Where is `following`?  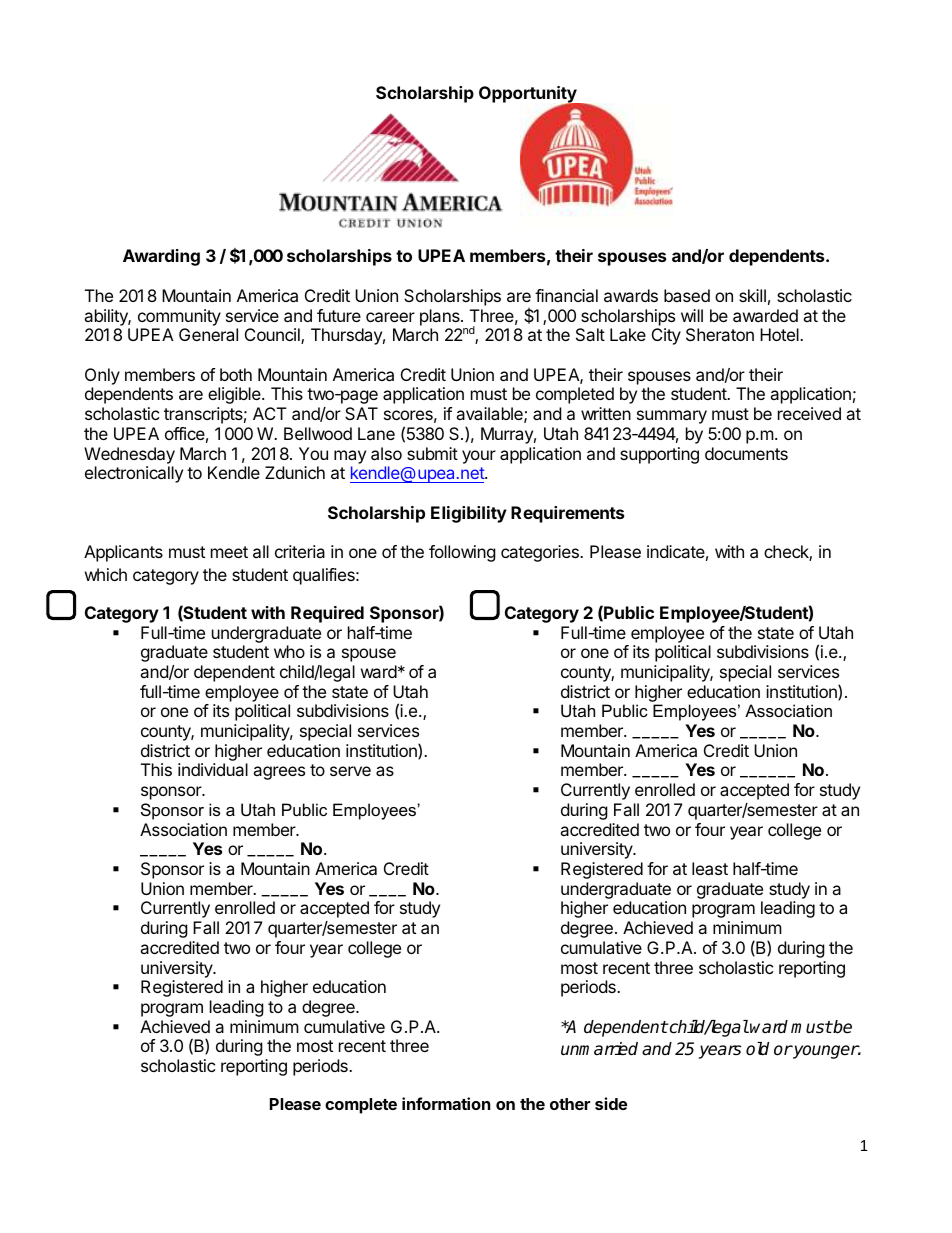
following is located at coordinates (462, 553).
